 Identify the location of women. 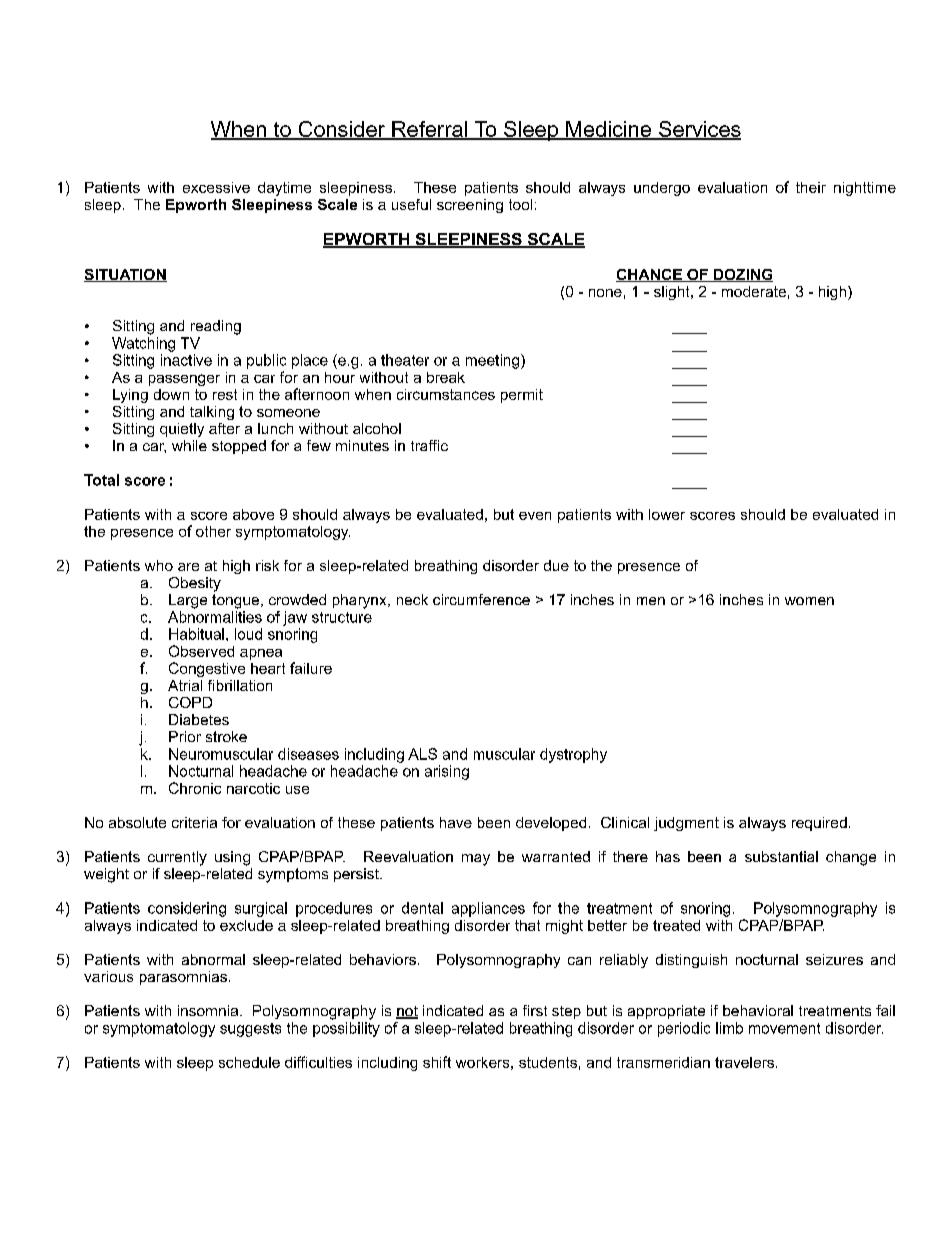
(809, 601).
